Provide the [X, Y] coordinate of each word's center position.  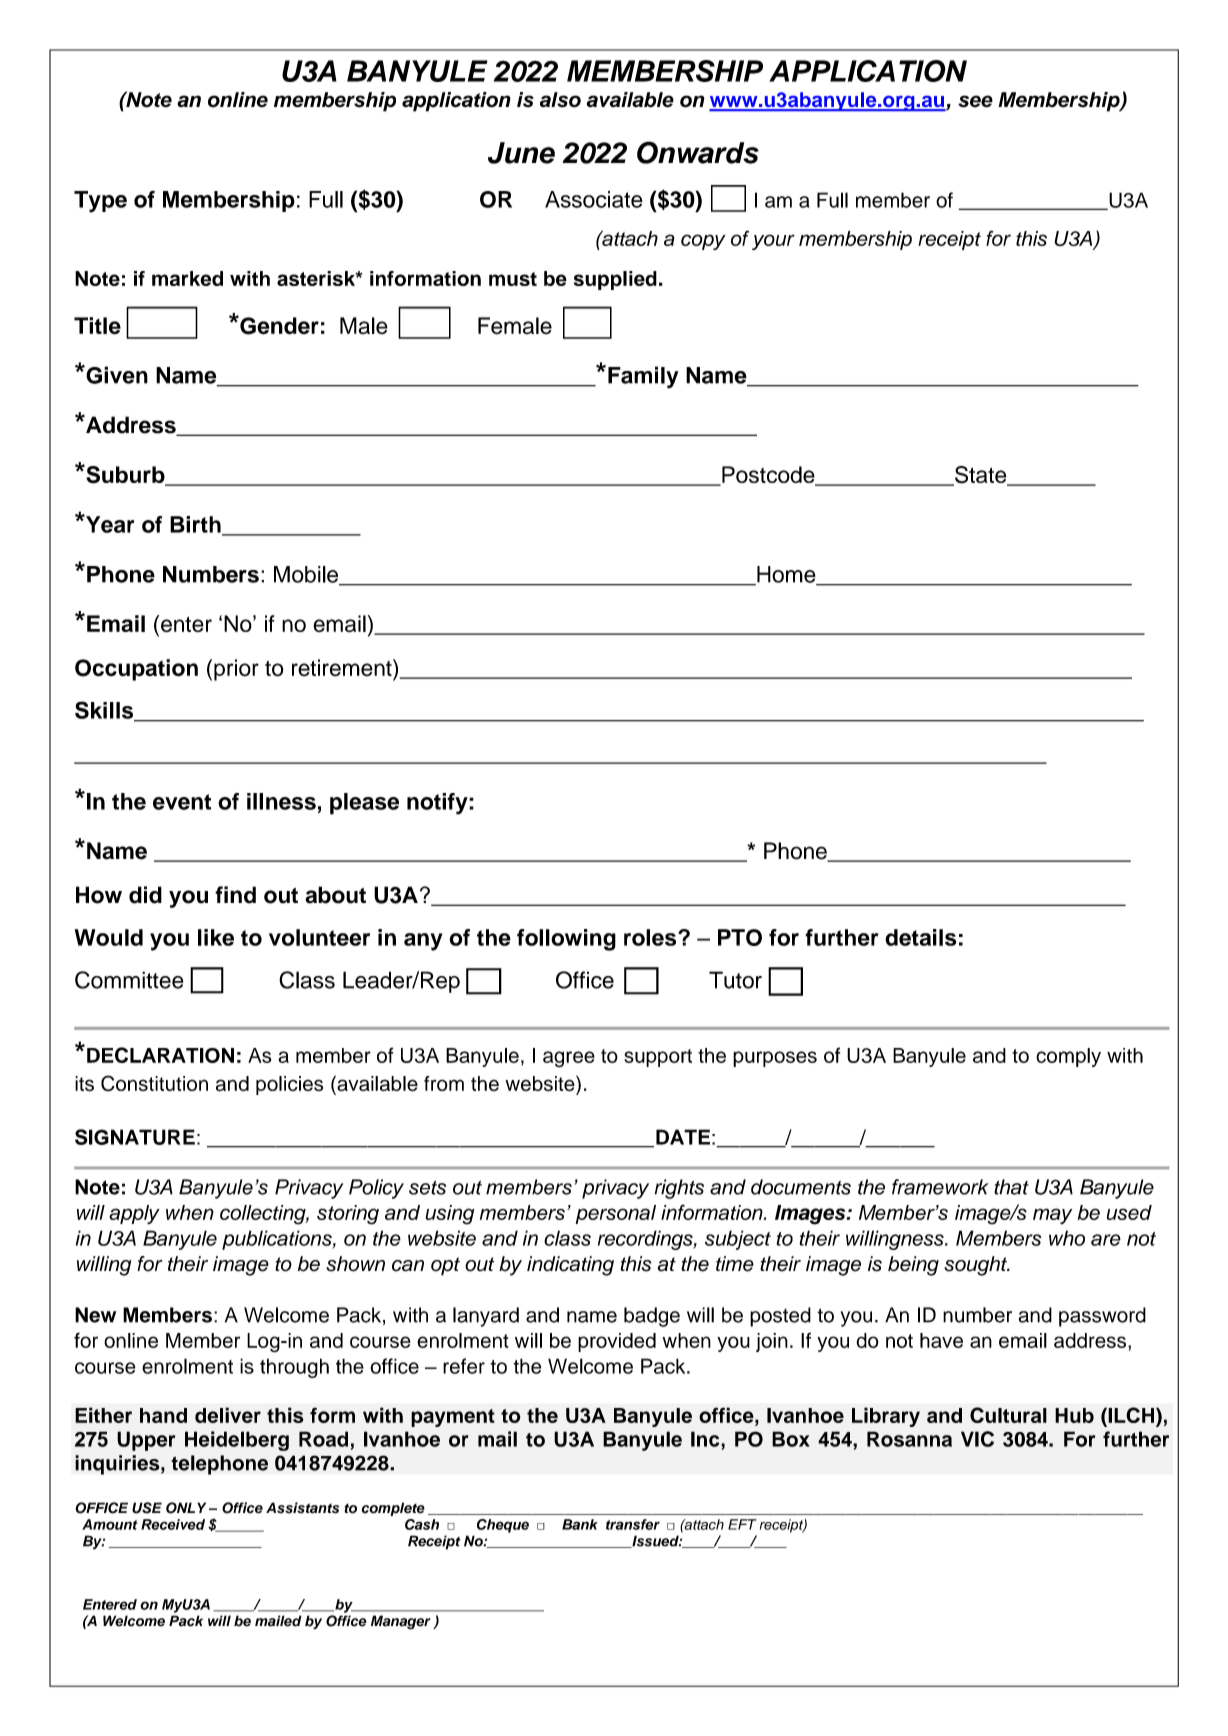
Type [100, 202]
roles [651, 937]
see [975, 101]
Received [173, 1524]
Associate [594, 199]
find [235, 895]
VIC [977, 1439]
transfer [633, 1524]
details [920, 937]
